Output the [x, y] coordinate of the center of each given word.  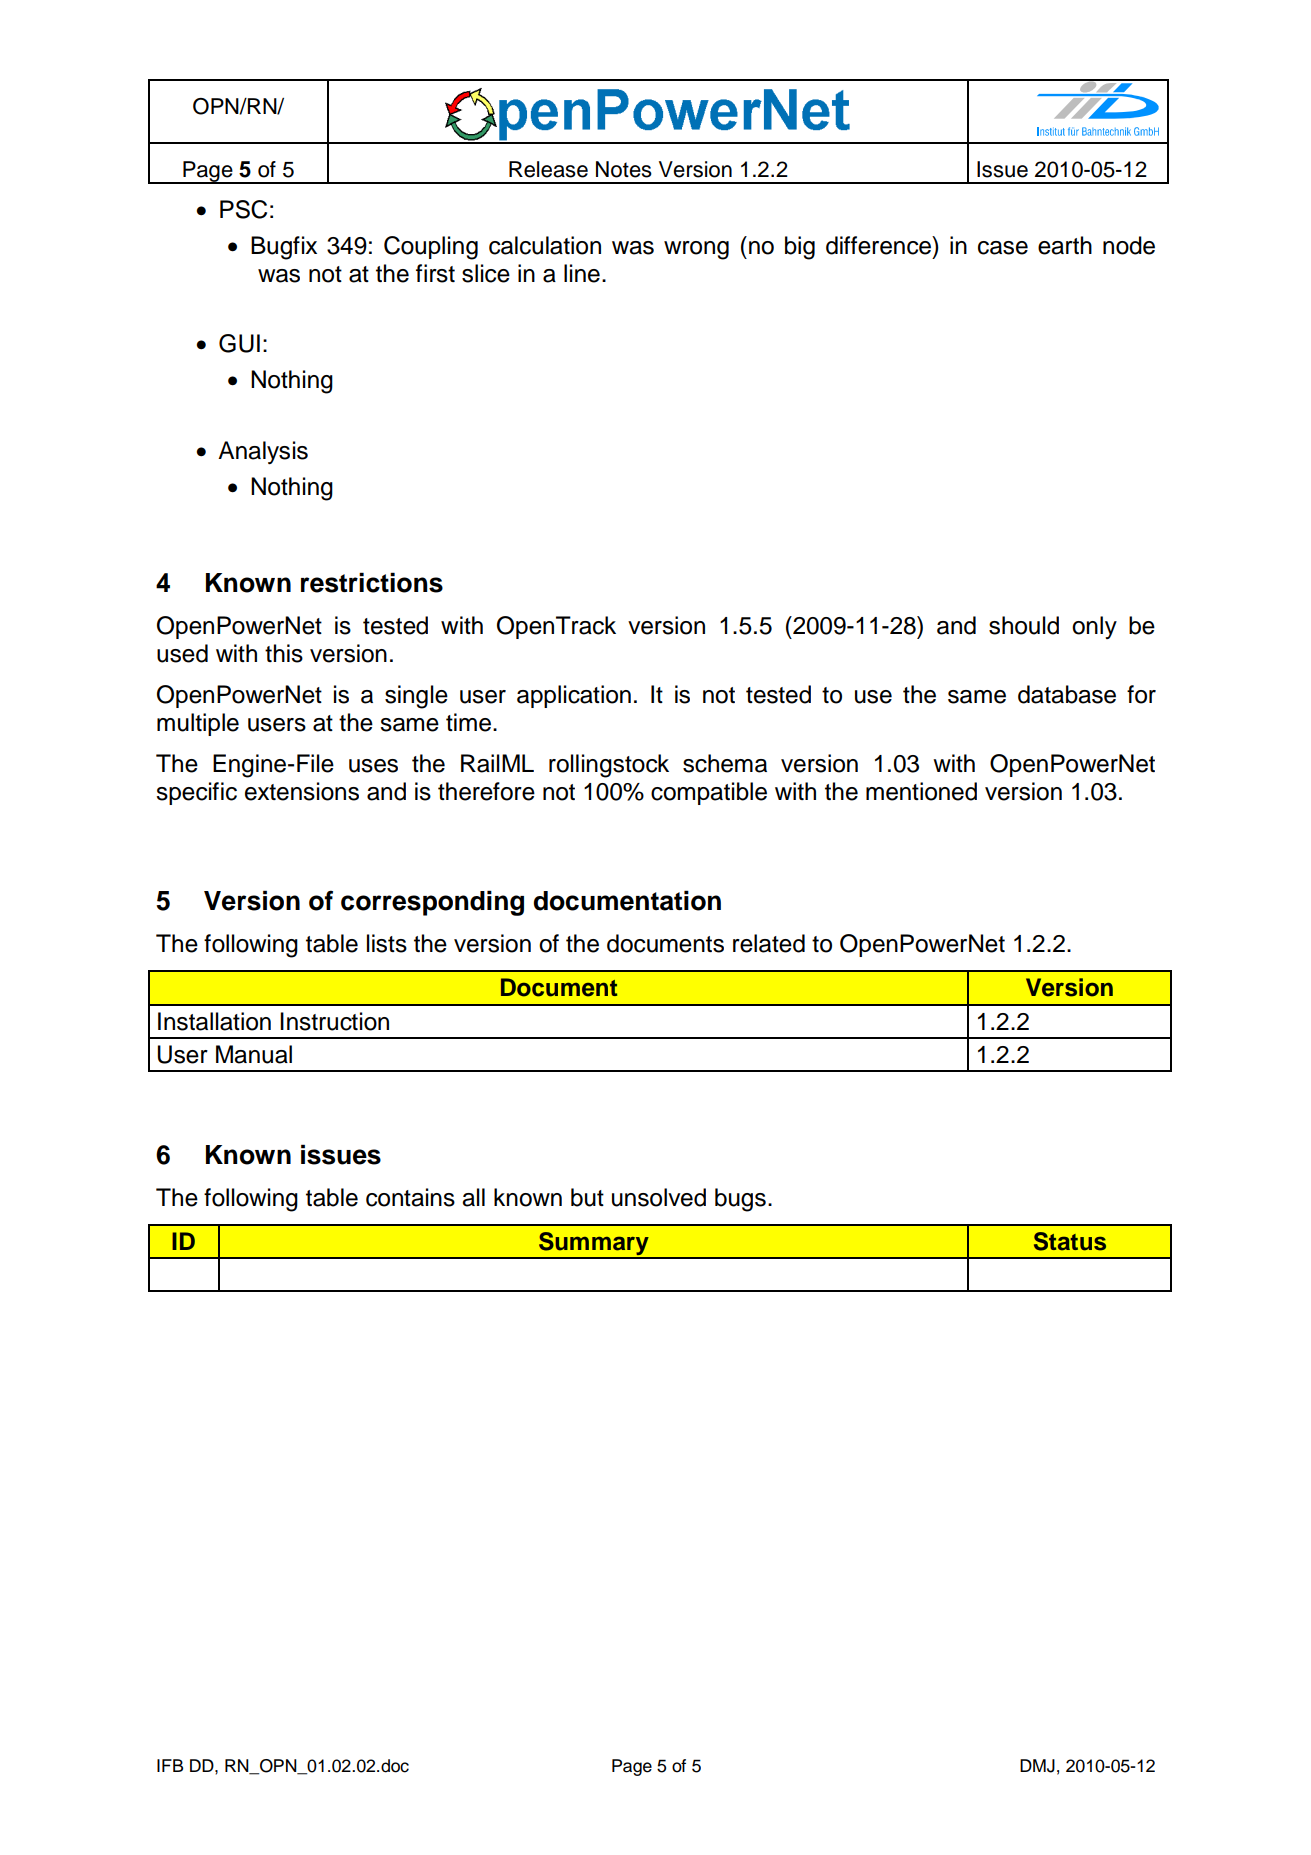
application [574, 696]
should [1024, 625]
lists [387, 943]
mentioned [921, 791]
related [769, 943]
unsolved [659, 1197]
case [1003, 248]
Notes [624, 169]
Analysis [263, 452]
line [582, 273]
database [1067, 694]
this [284, 653]
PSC [243, 209]
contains [410, 1197]
